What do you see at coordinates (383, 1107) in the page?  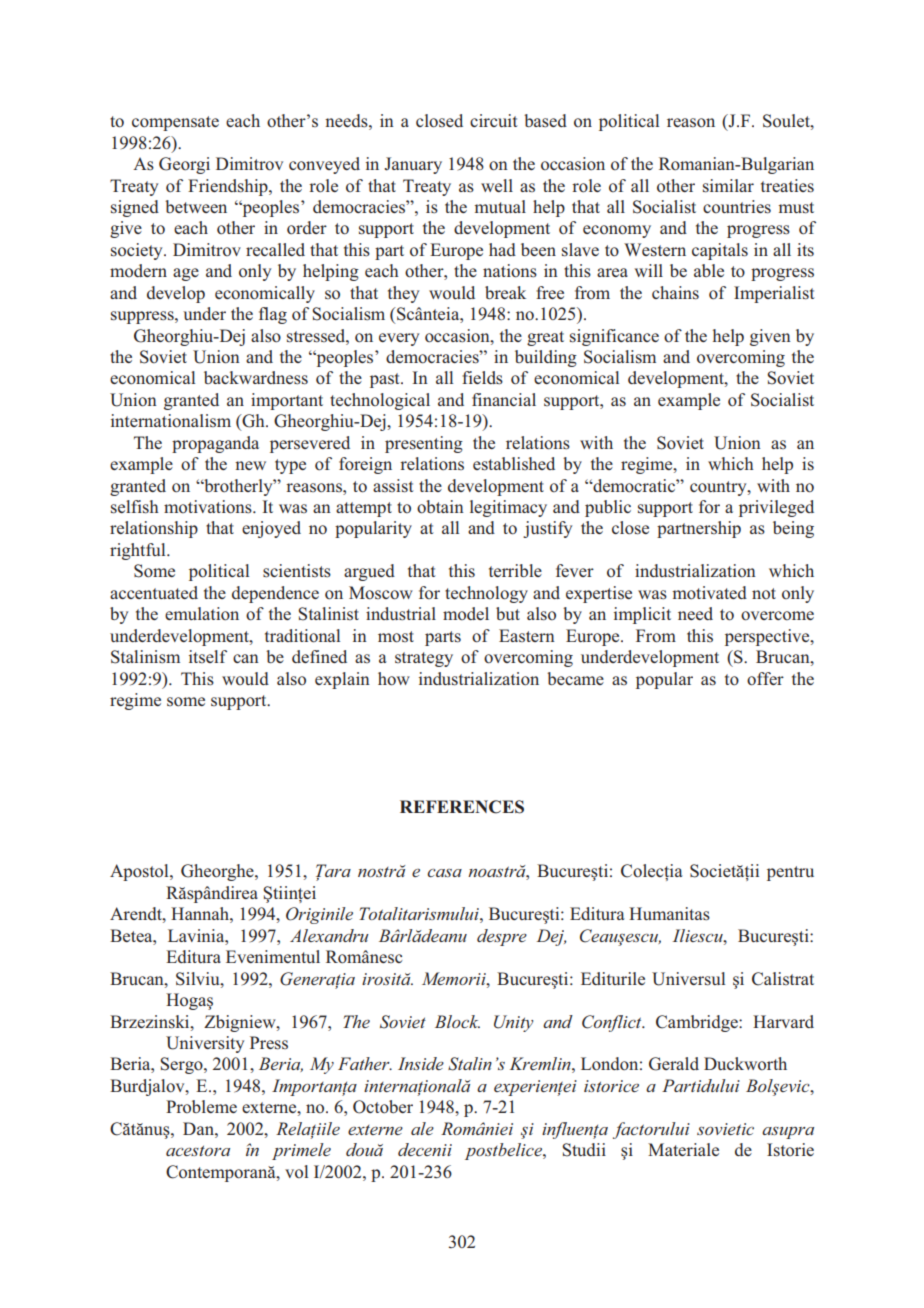 I see `October` at bounding box center [383, 1107].
